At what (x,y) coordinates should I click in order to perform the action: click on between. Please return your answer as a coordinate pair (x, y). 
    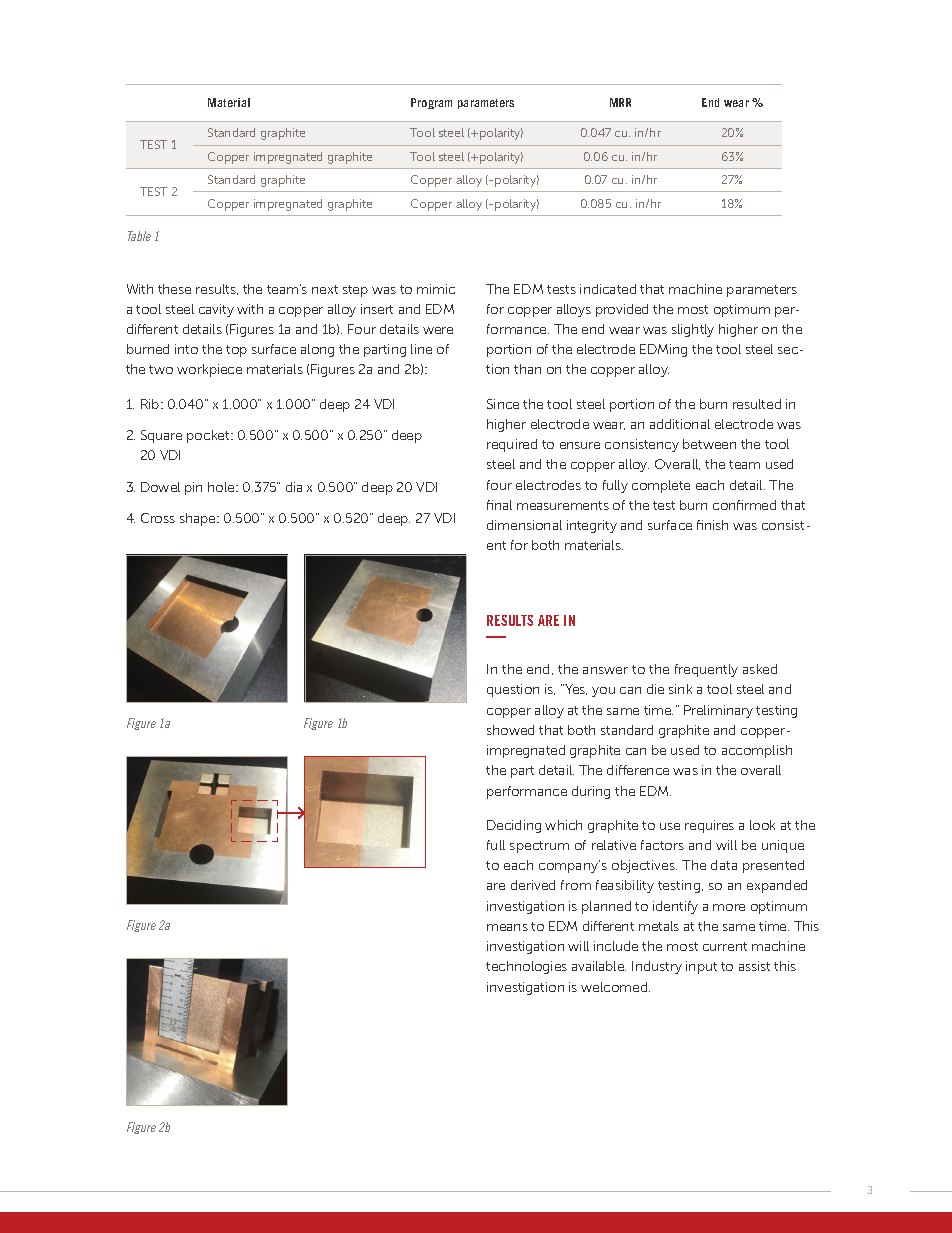
    Looking at the image, I should click on (709, 444).
